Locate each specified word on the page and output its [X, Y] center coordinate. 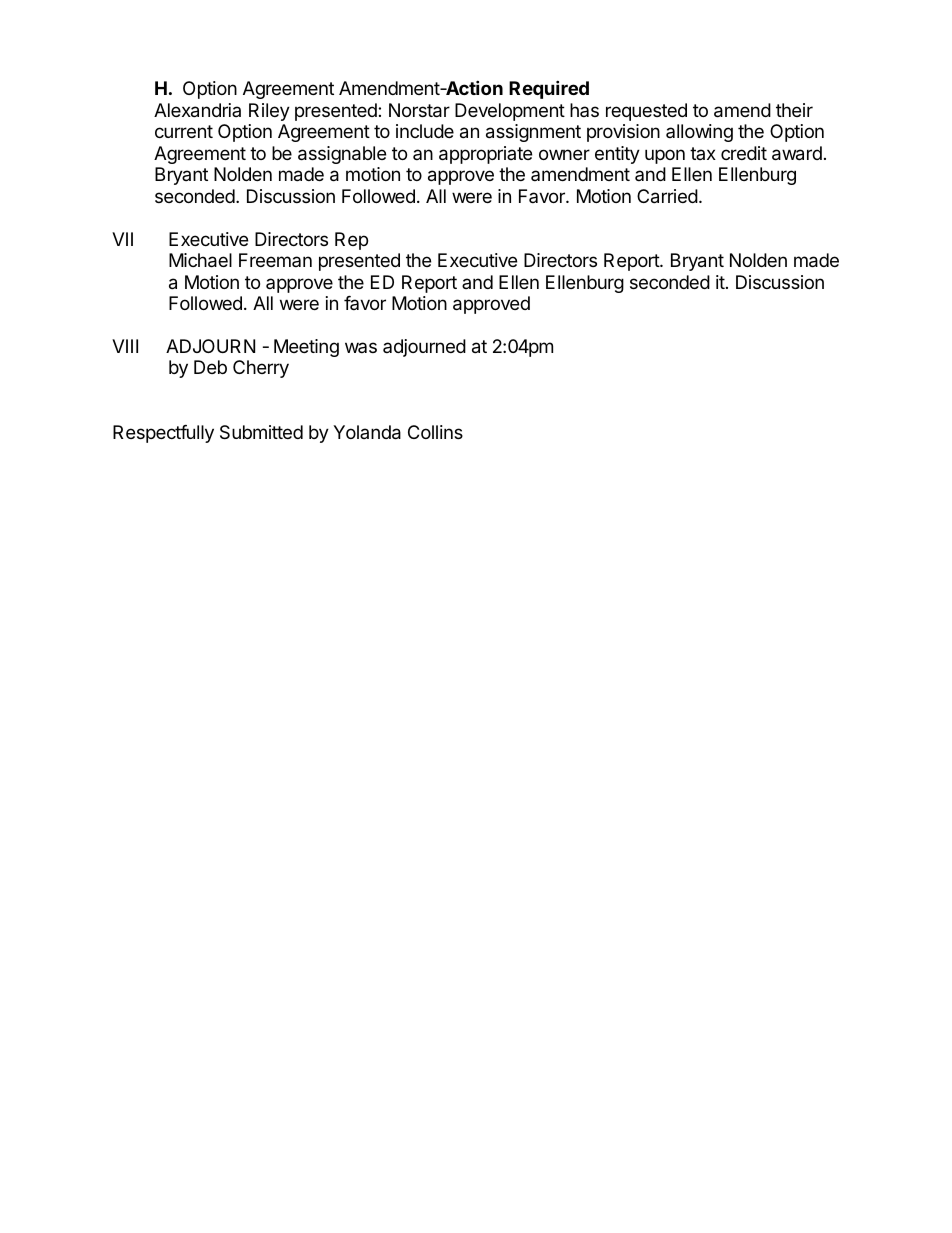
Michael [200, 260]
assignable [342, 155]
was [361, 347]
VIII [125, 346]
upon [665, 156]
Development [510, 112]
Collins [435, 432]
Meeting [306, 348]
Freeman [275, 260]
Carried [667, 196]
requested [646, 112]
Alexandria [197, 110]
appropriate [485, 155]
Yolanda [367, 432]
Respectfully [163, 434]
